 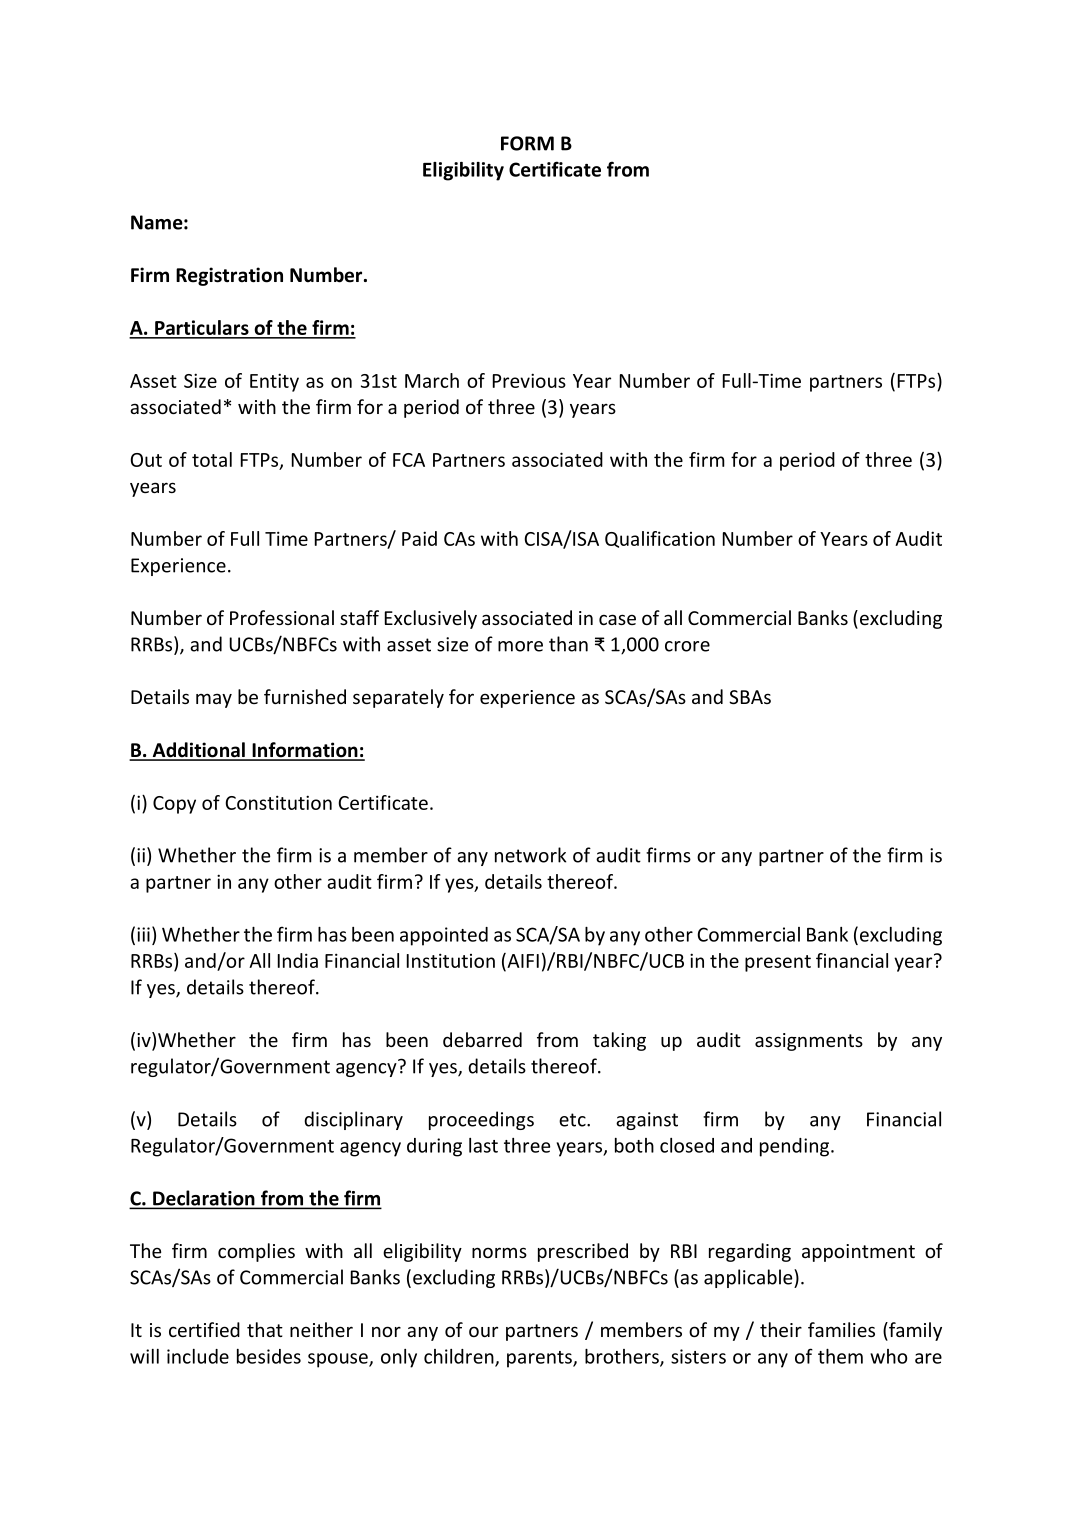 What do you see at coordinates (530, 855) in the document?
I see `network` at bounding box center [530, 855].
